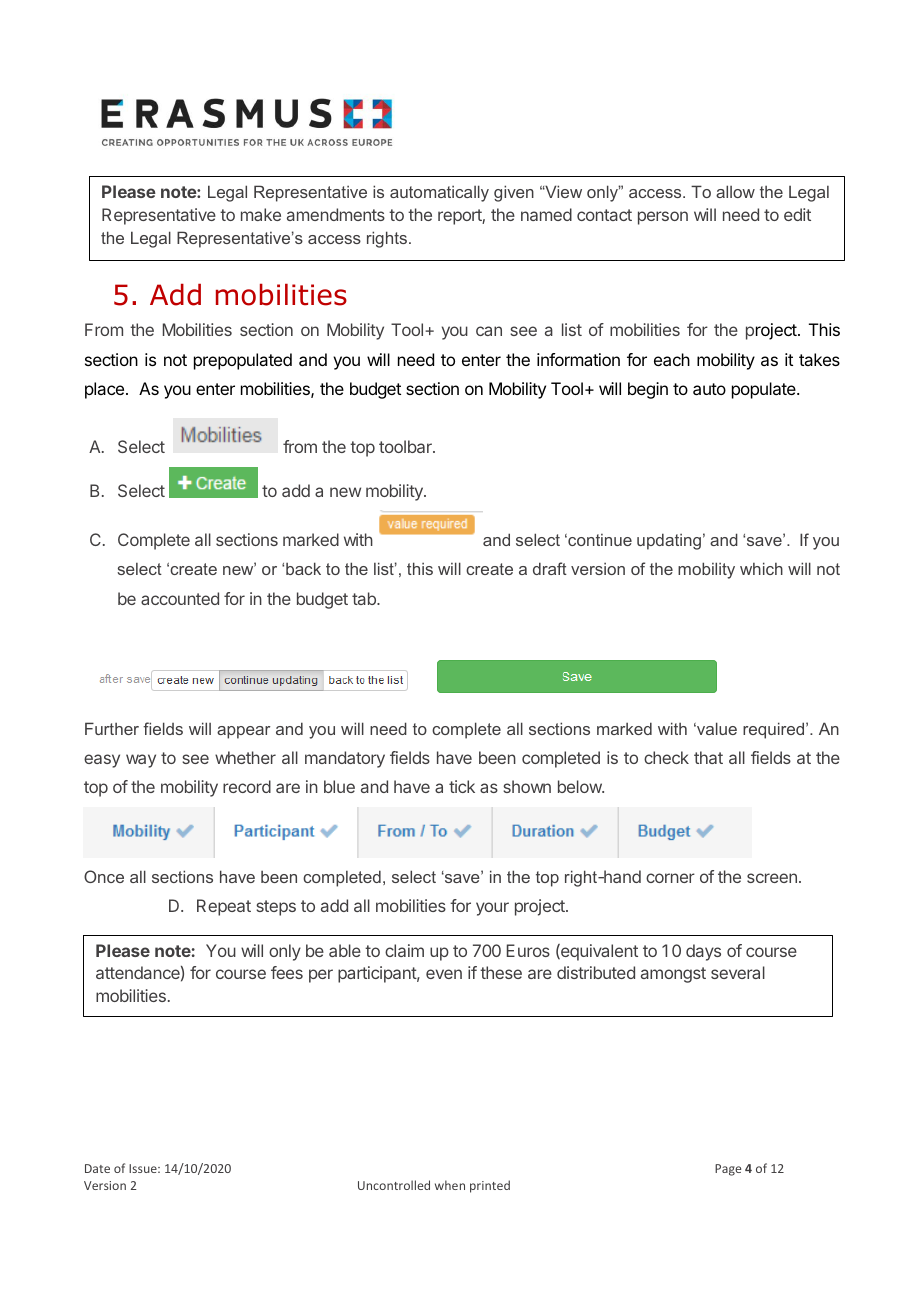 Image resolution: width=924 pixels, height=1308 pixels. Describe the element at coordinates (97, 1168) in the screenshot. I see `Date` at that location.
